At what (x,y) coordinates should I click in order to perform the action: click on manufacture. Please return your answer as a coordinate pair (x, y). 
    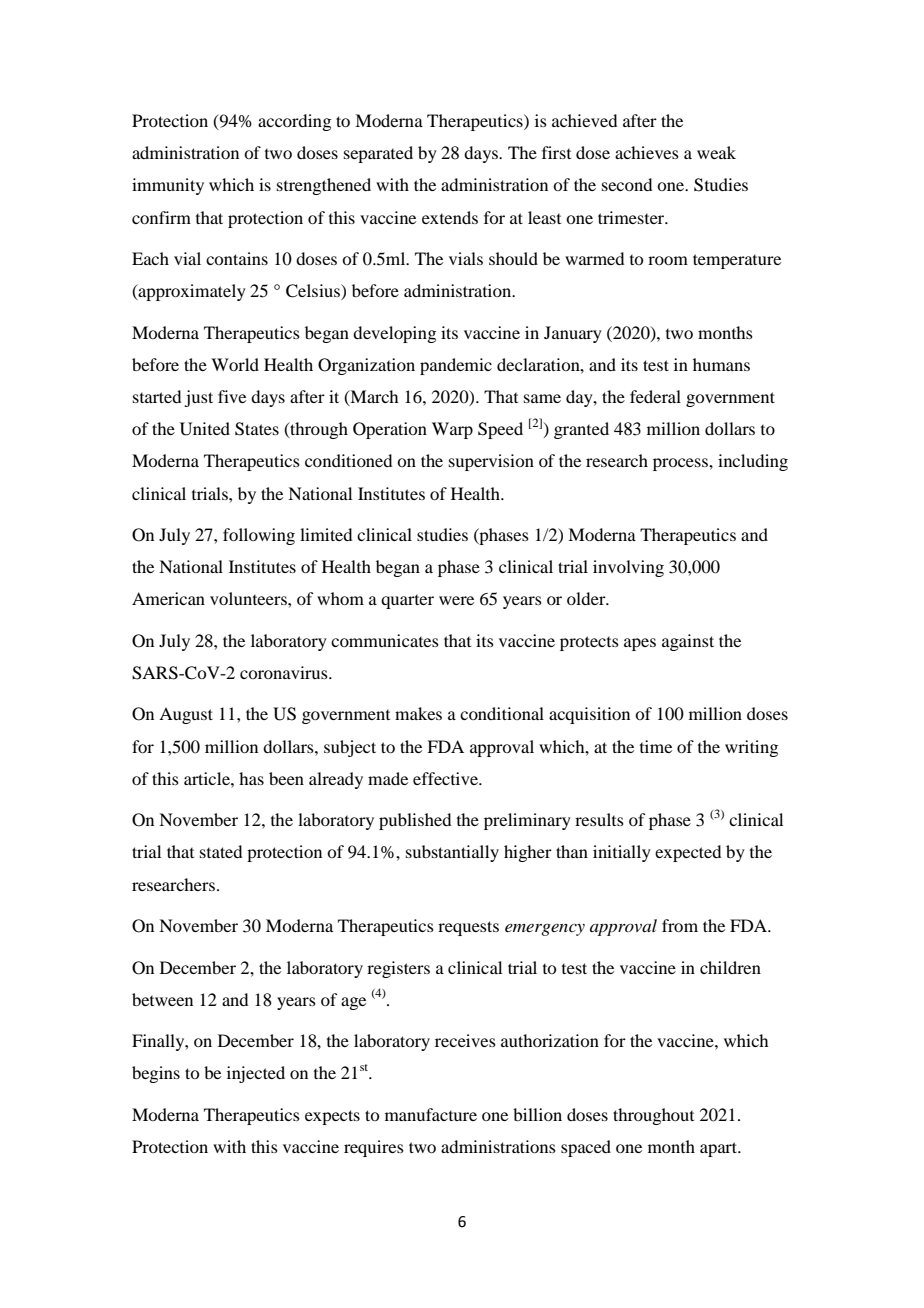
    Looking at the image, I should click on (431, 1114).
